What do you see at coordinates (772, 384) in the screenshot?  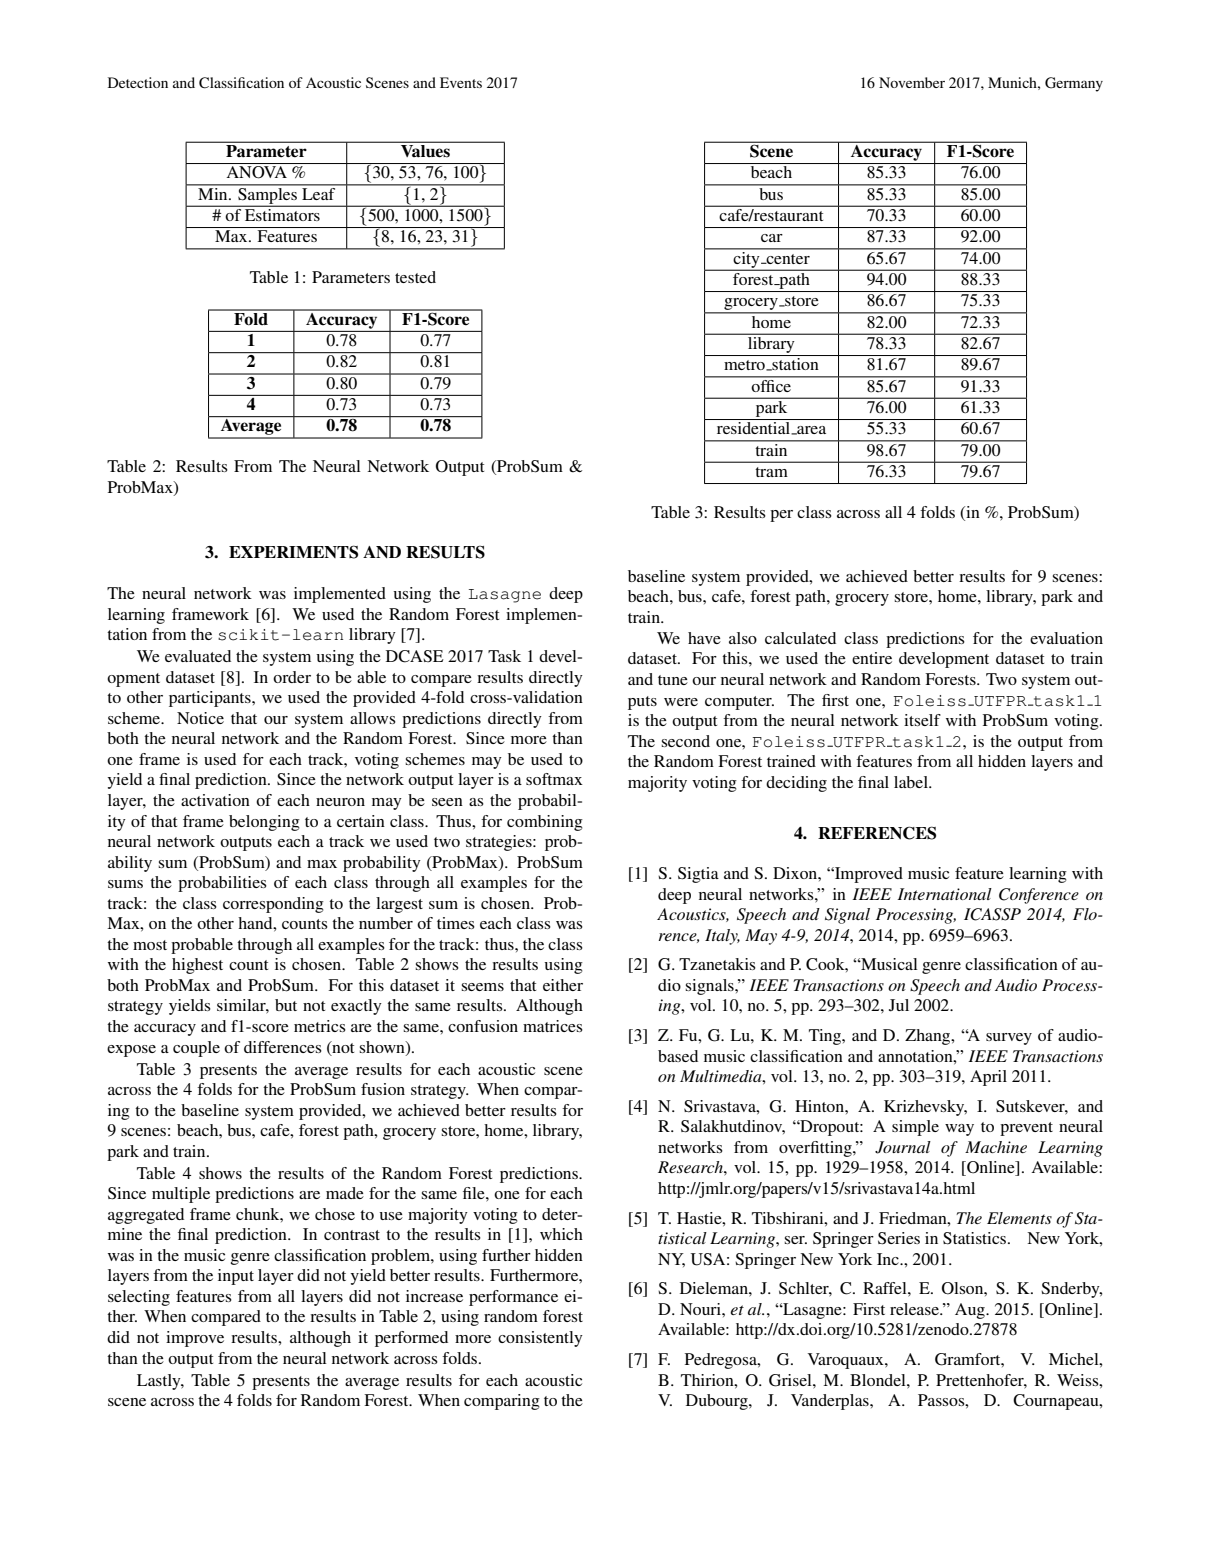 I see `office` at bounding box center [772, 384].
